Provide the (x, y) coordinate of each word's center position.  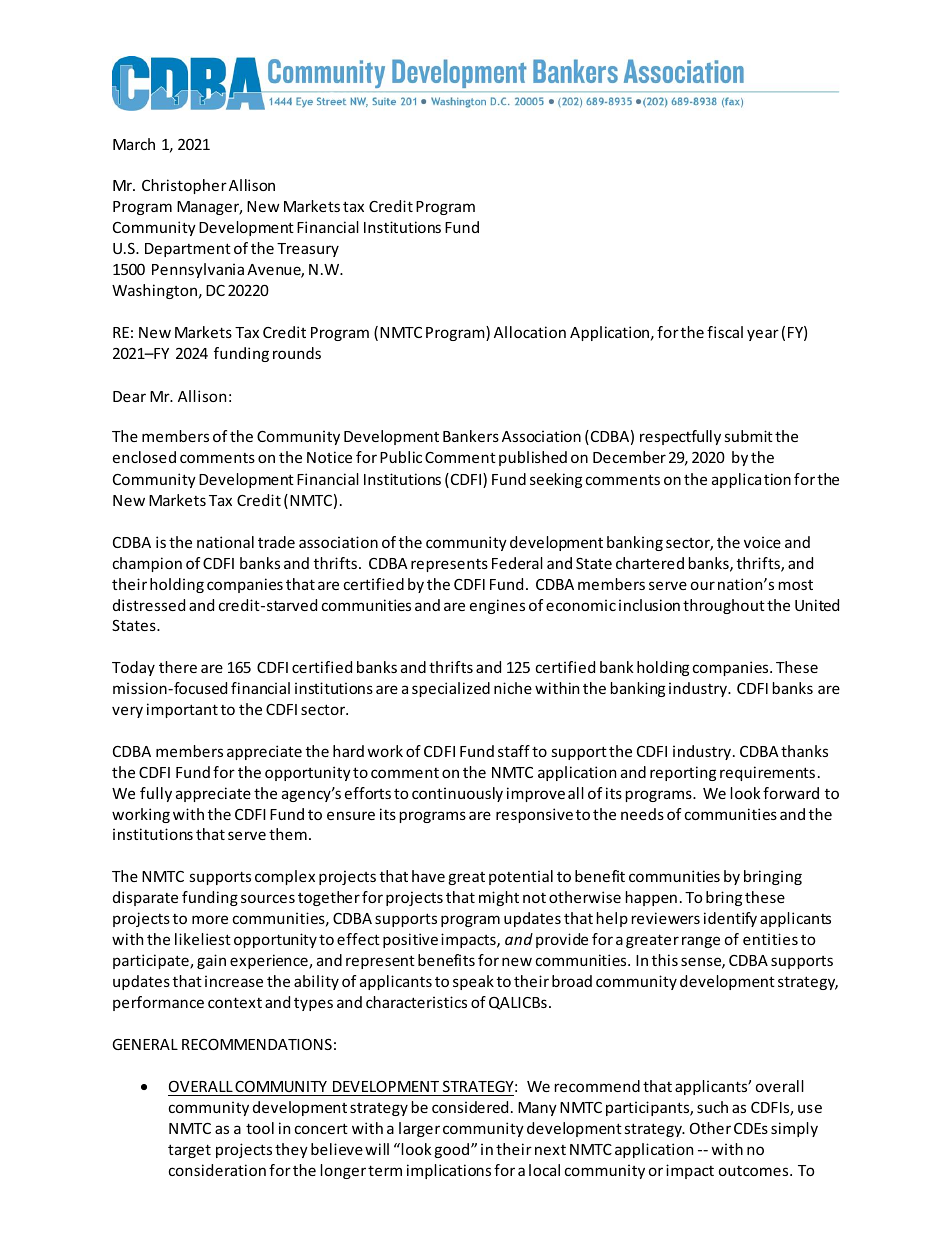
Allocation (530, 332)
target (189, 1151)
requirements (767, 773)
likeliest (203, 939)
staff (514, 751)
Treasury (308, 250)
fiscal (725, 332)
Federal (517, 563)
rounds (297, 353)
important (182, 710)
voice (762, 542)
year (763, 335)
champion (147, 564)
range (701, 942)
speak (473, 982)
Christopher (184, 186)
